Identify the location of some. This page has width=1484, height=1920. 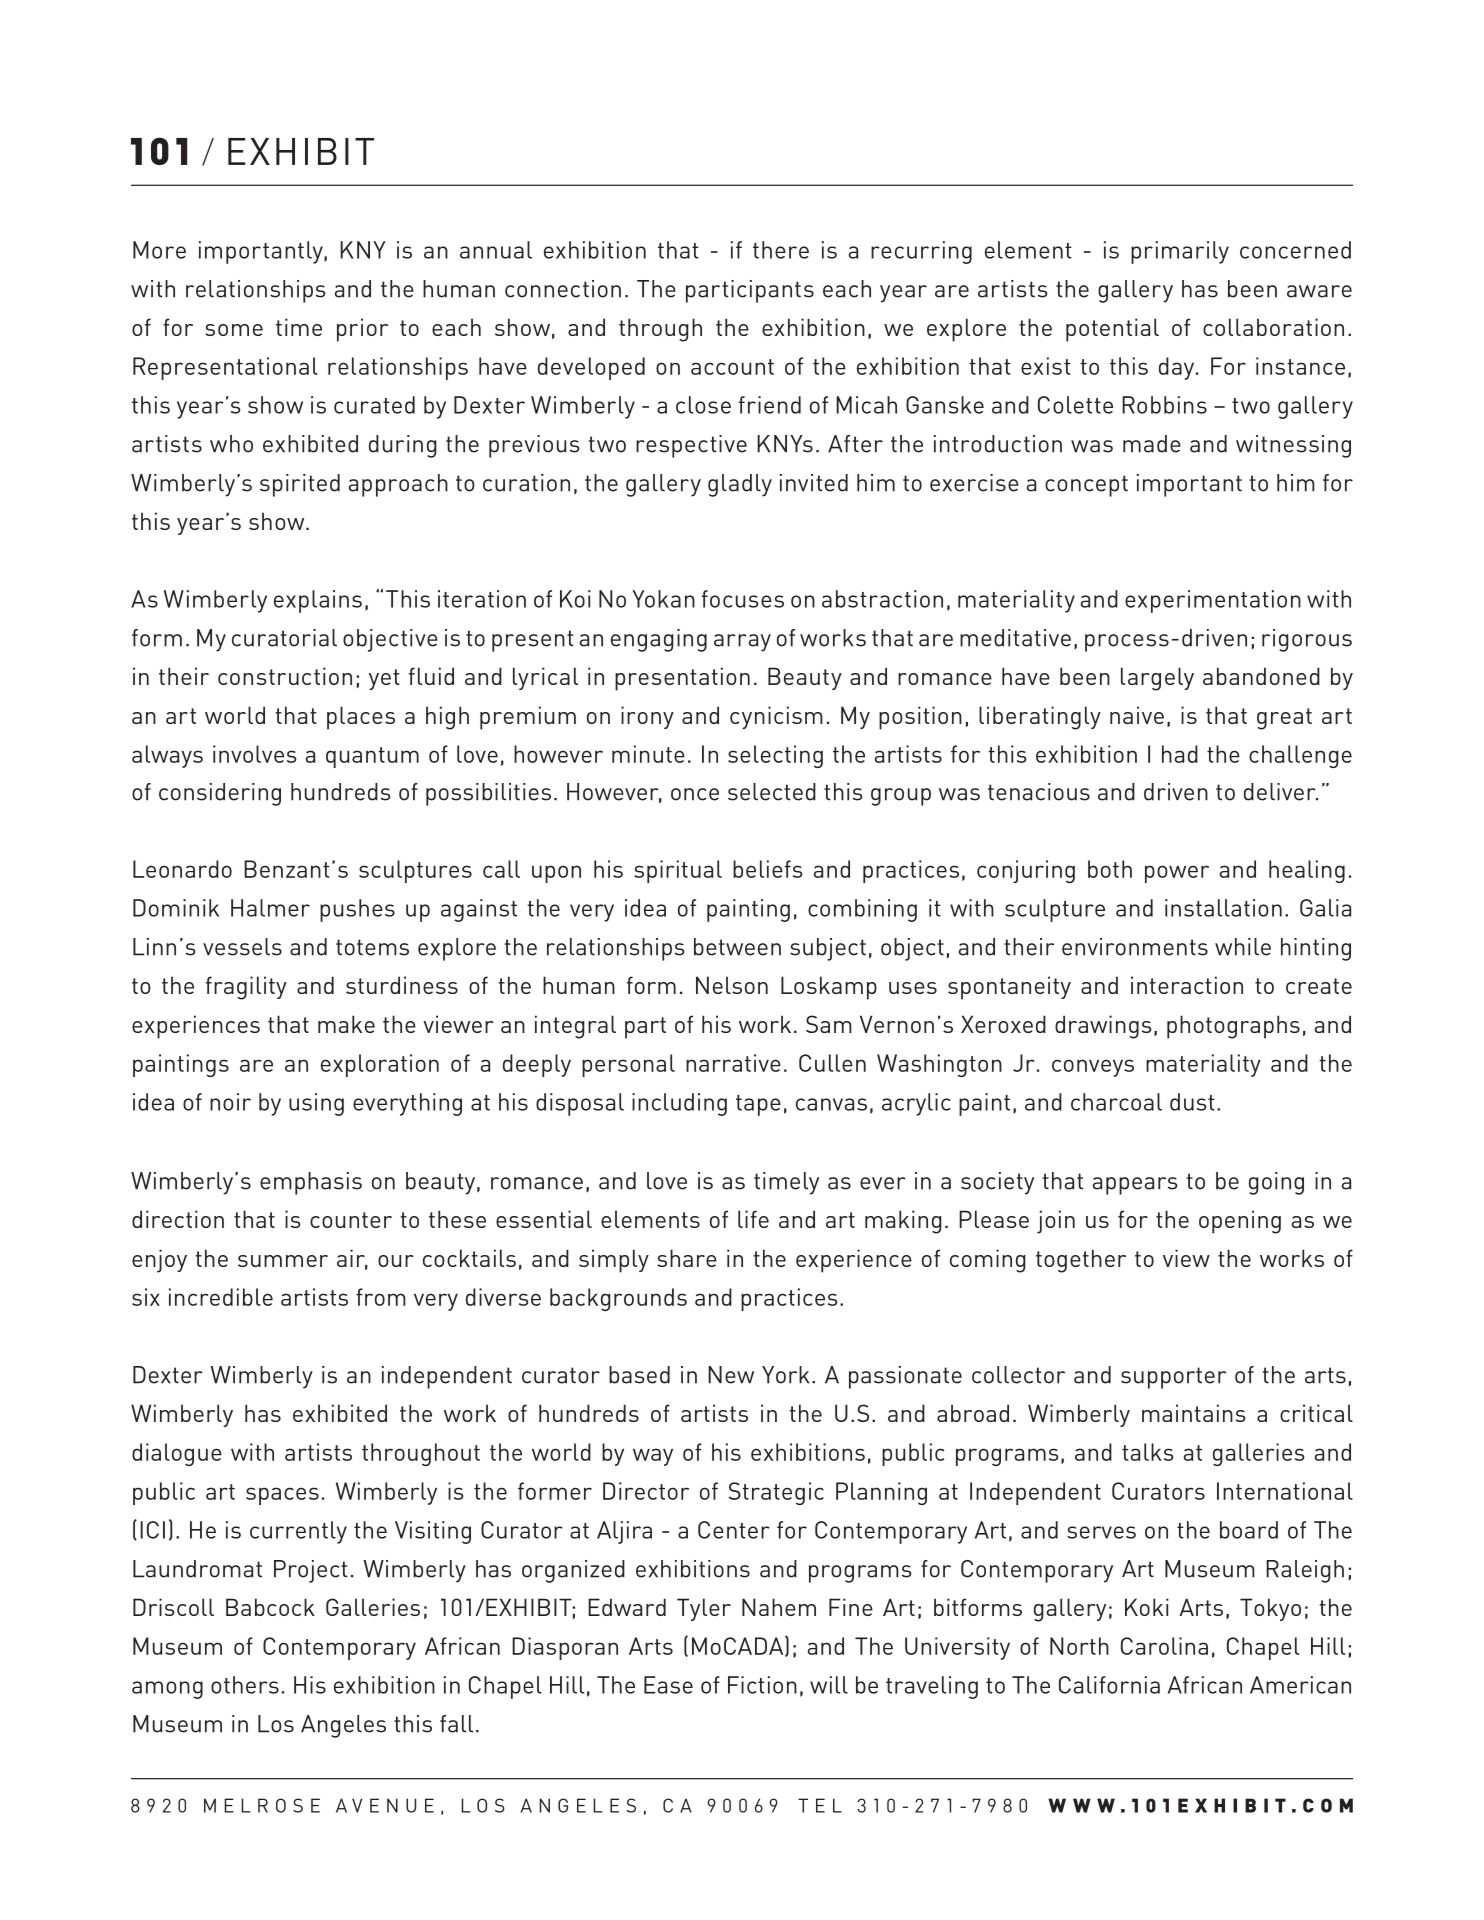
(234, 330).
